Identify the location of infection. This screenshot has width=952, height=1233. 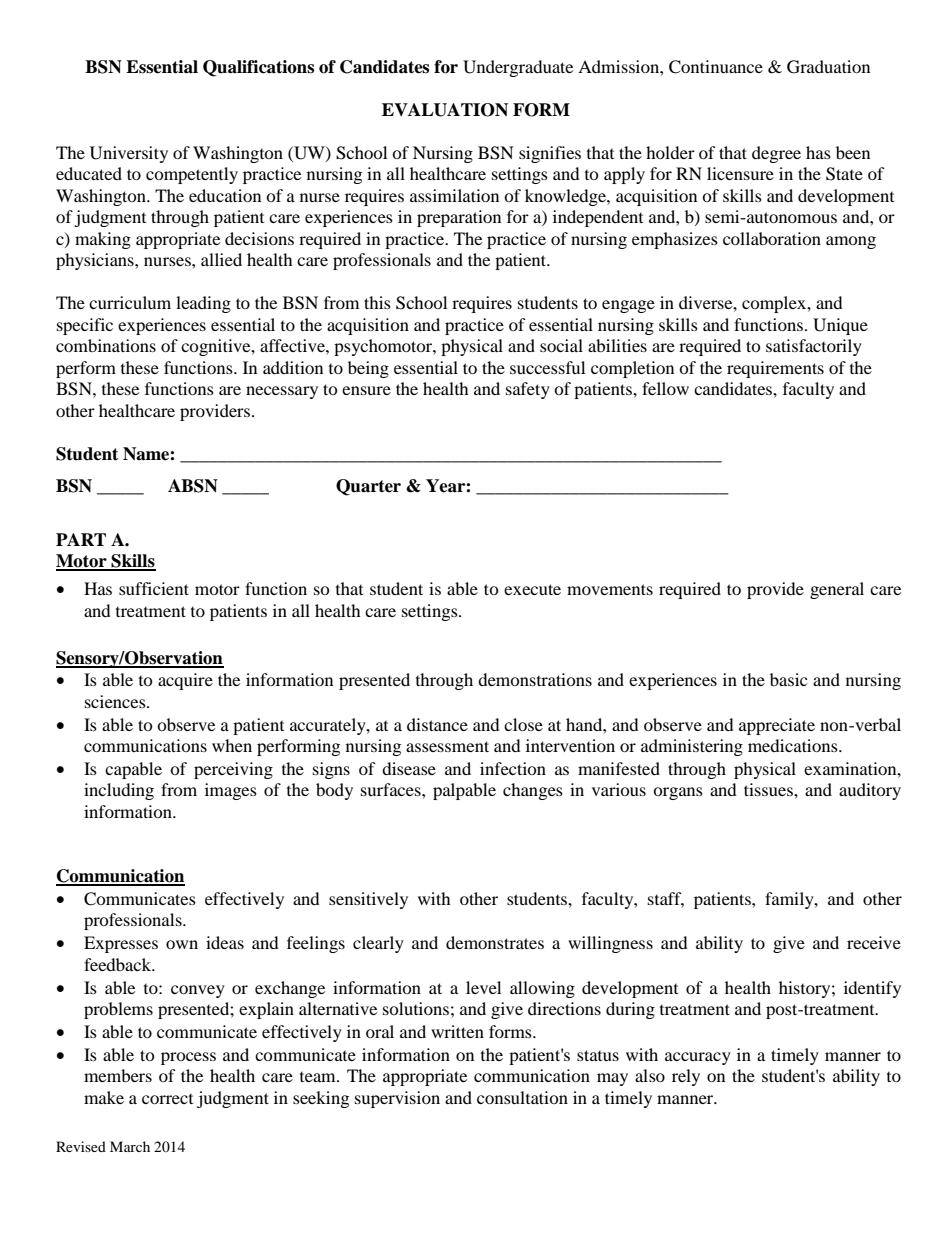
(513, 768).
